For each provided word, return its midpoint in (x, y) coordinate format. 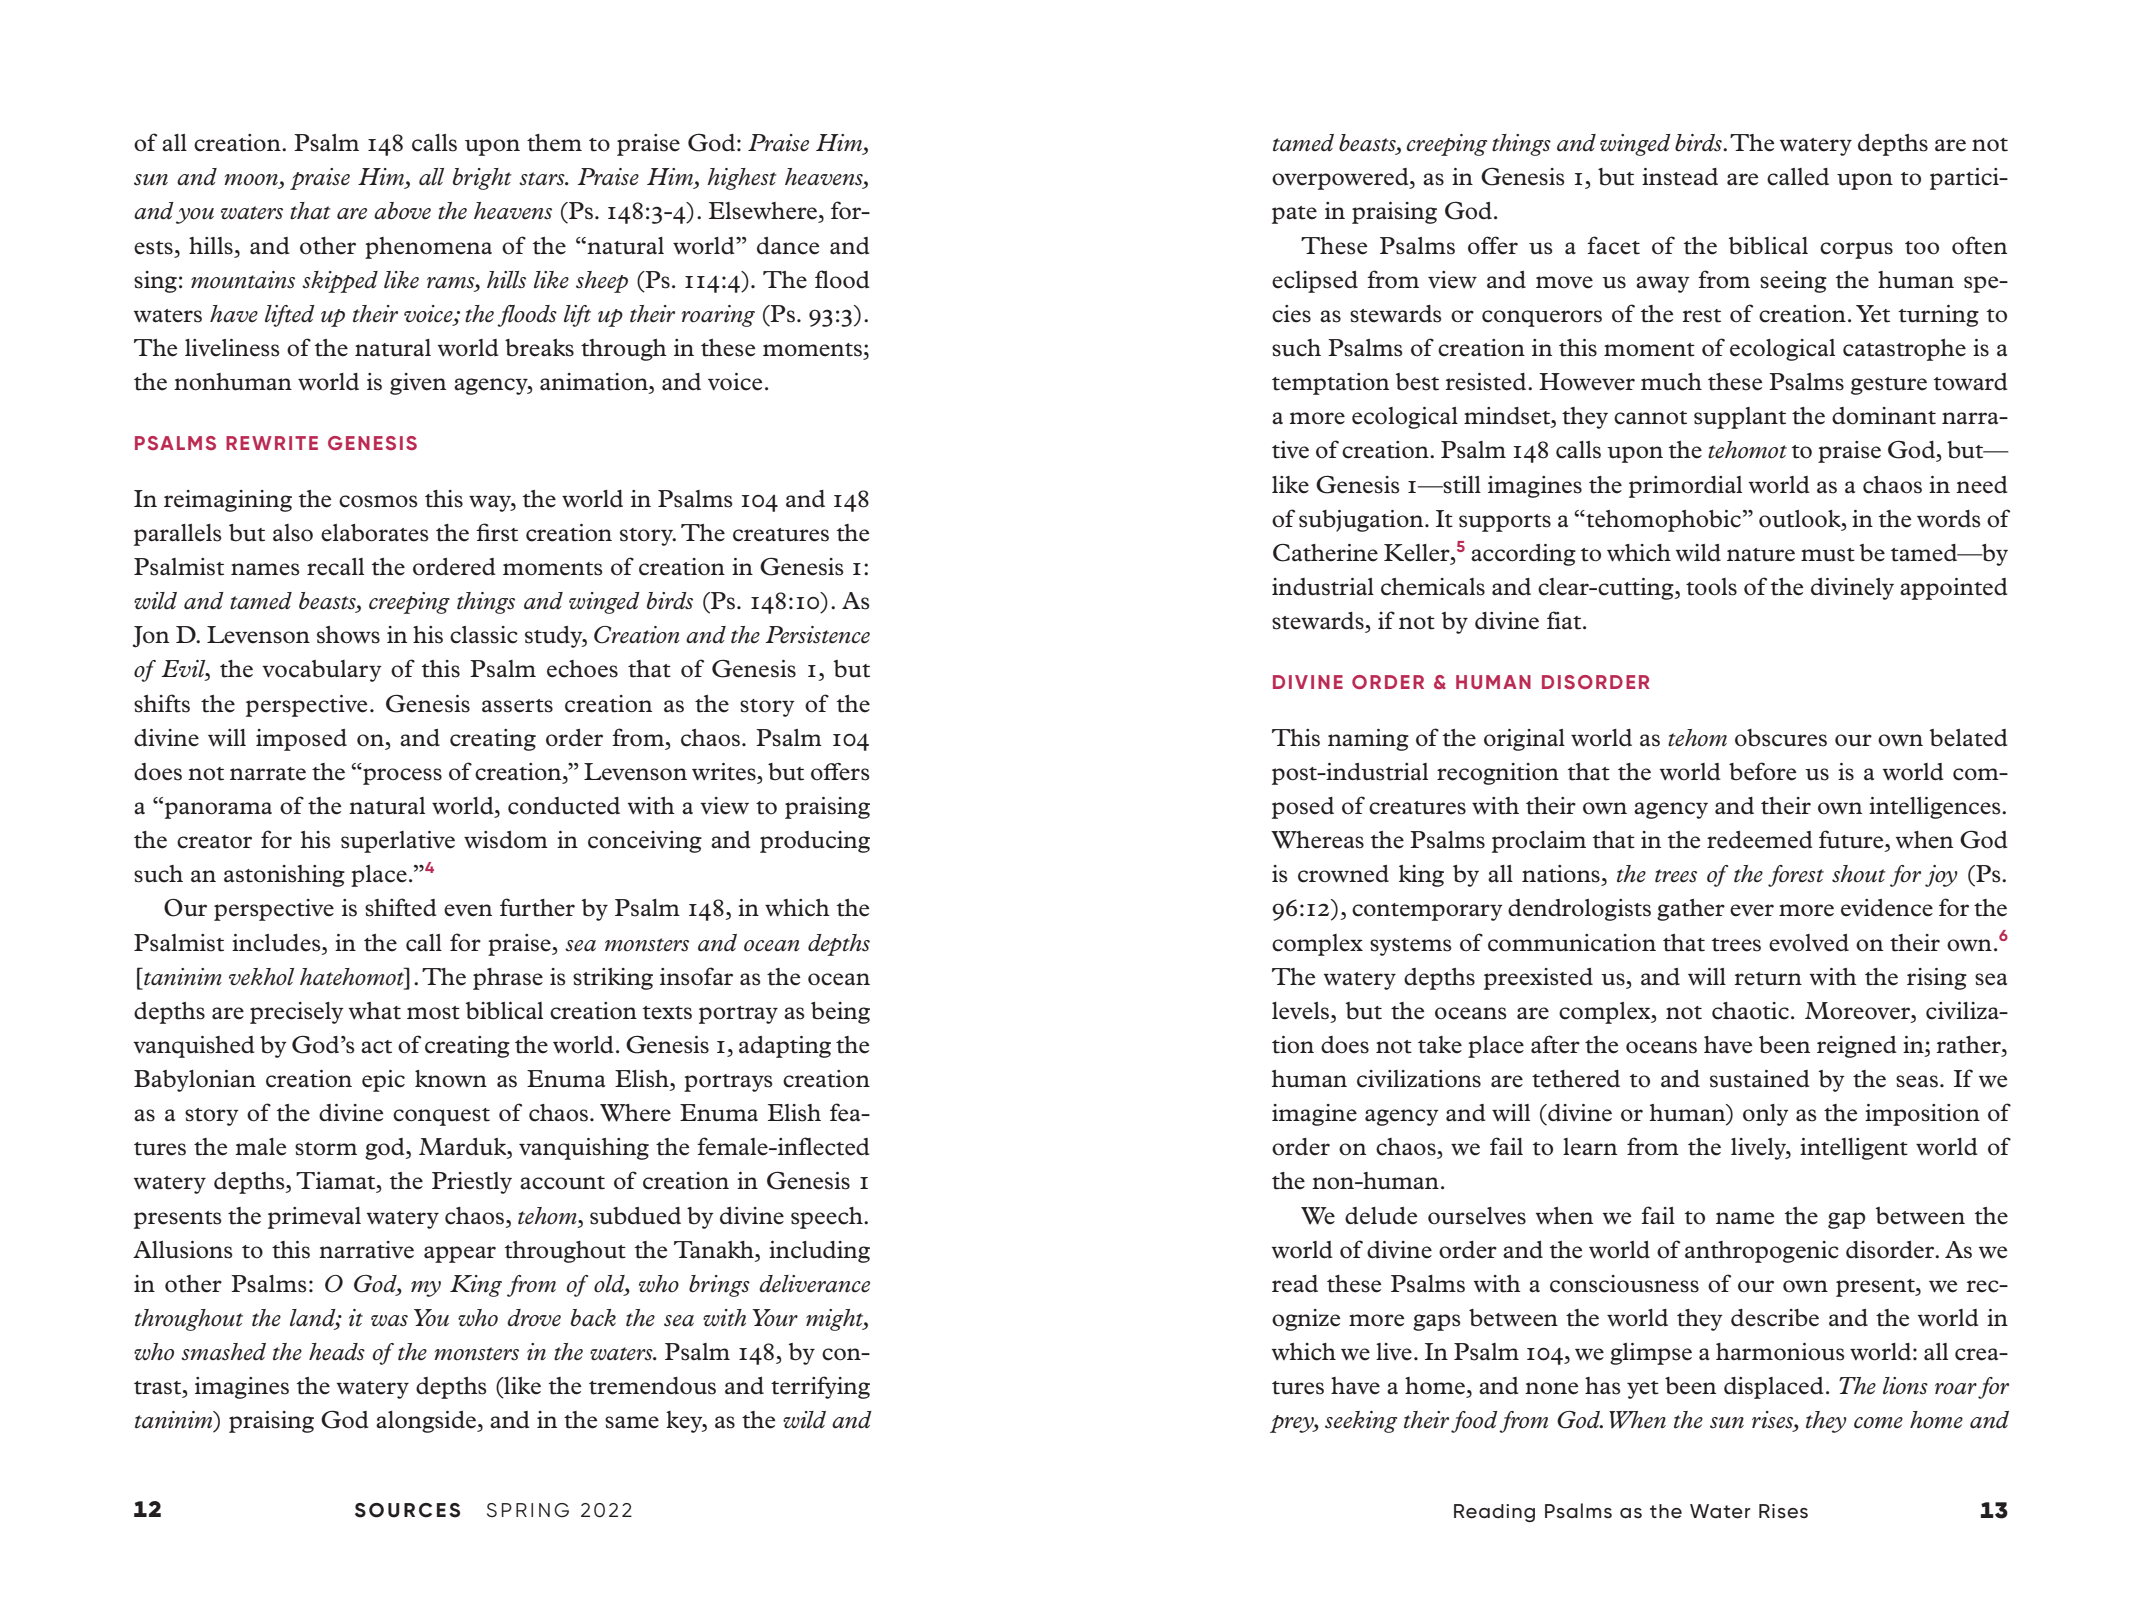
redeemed (1760, 840)
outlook (1801, 519)
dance (788, 246)
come (1878, 1423)
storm (326, 1149)
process (401, 776)
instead (1680, 177)
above (402, 211)
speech (828, 1218)
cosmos (378, 501)
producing (815, 842)
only (1766, 1115)
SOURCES (407, 1510)
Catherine (1325, 553)
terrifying (820, 1387)
